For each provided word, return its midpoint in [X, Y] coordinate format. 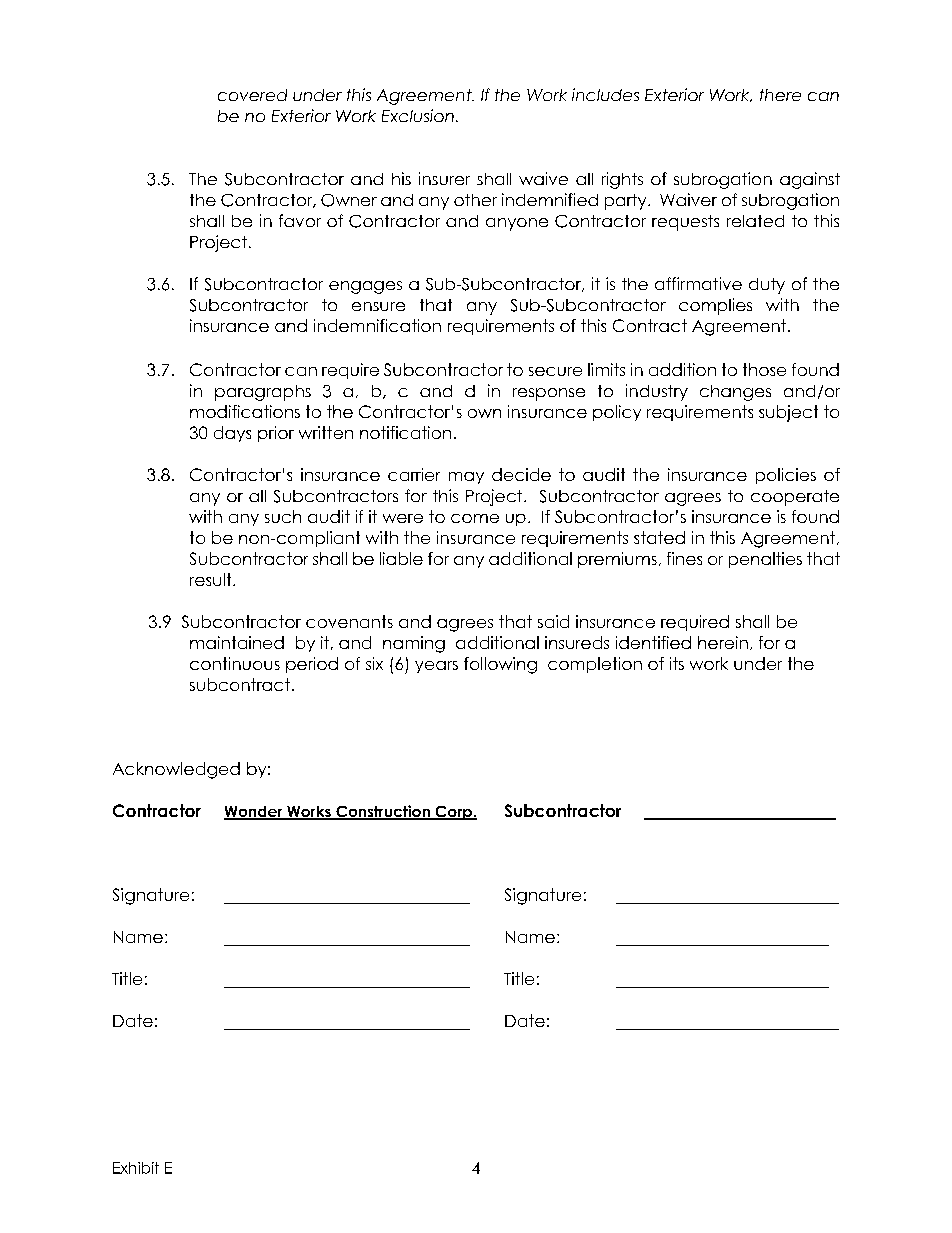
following [500, 665]
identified [653, 642]
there [780, 95]
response [549, 394]
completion [595, 665]
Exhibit [136, 1168]
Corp [453, 813]
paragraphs [263, 393]
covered [252, 95]
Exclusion [418, 115]
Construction [383, 812]
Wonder [254, 813]
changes [735, 393]
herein [723, 642]
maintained [237, 642]
